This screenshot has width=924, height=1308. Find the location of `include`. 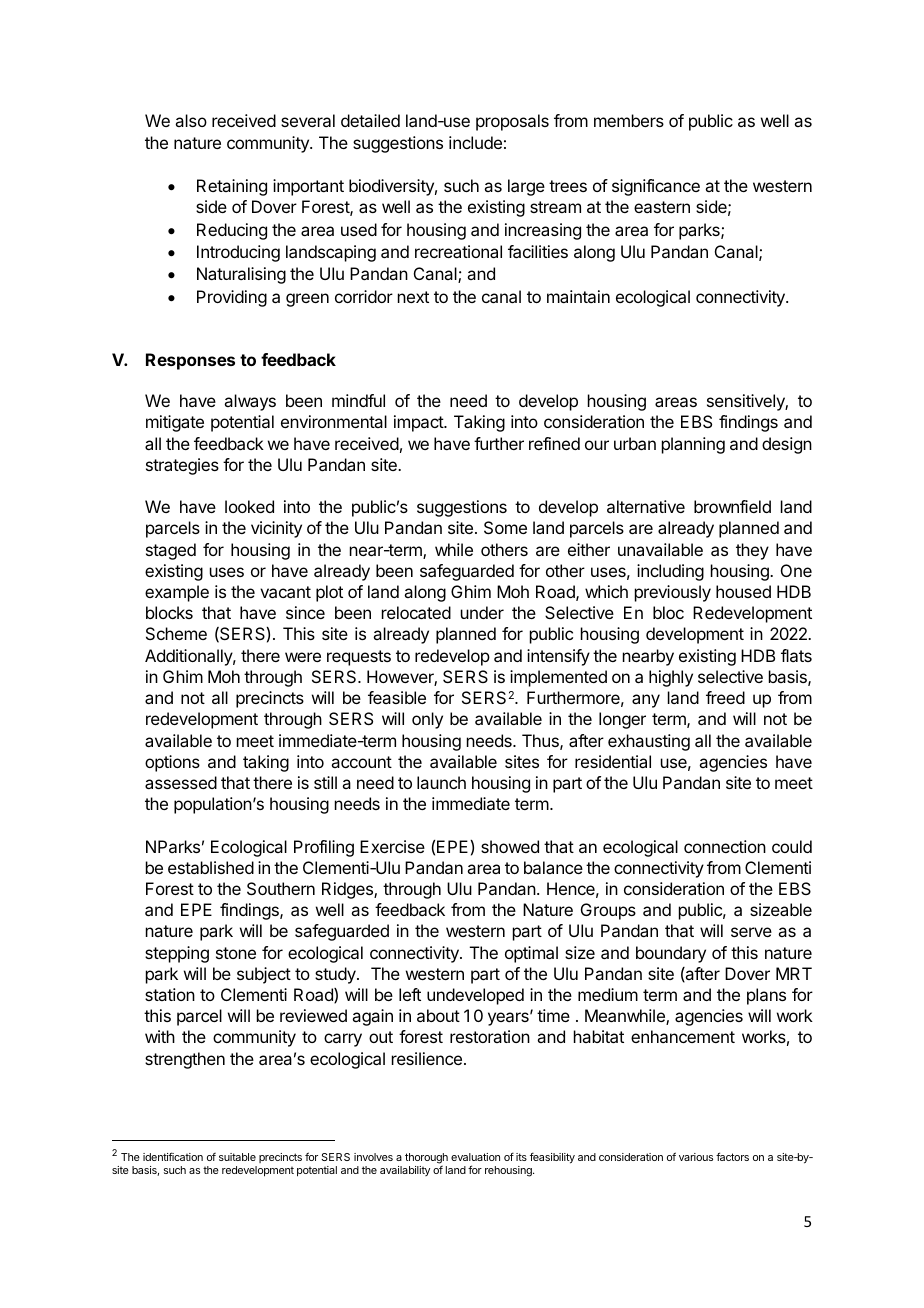

include is located at coordinates (475, 142).
